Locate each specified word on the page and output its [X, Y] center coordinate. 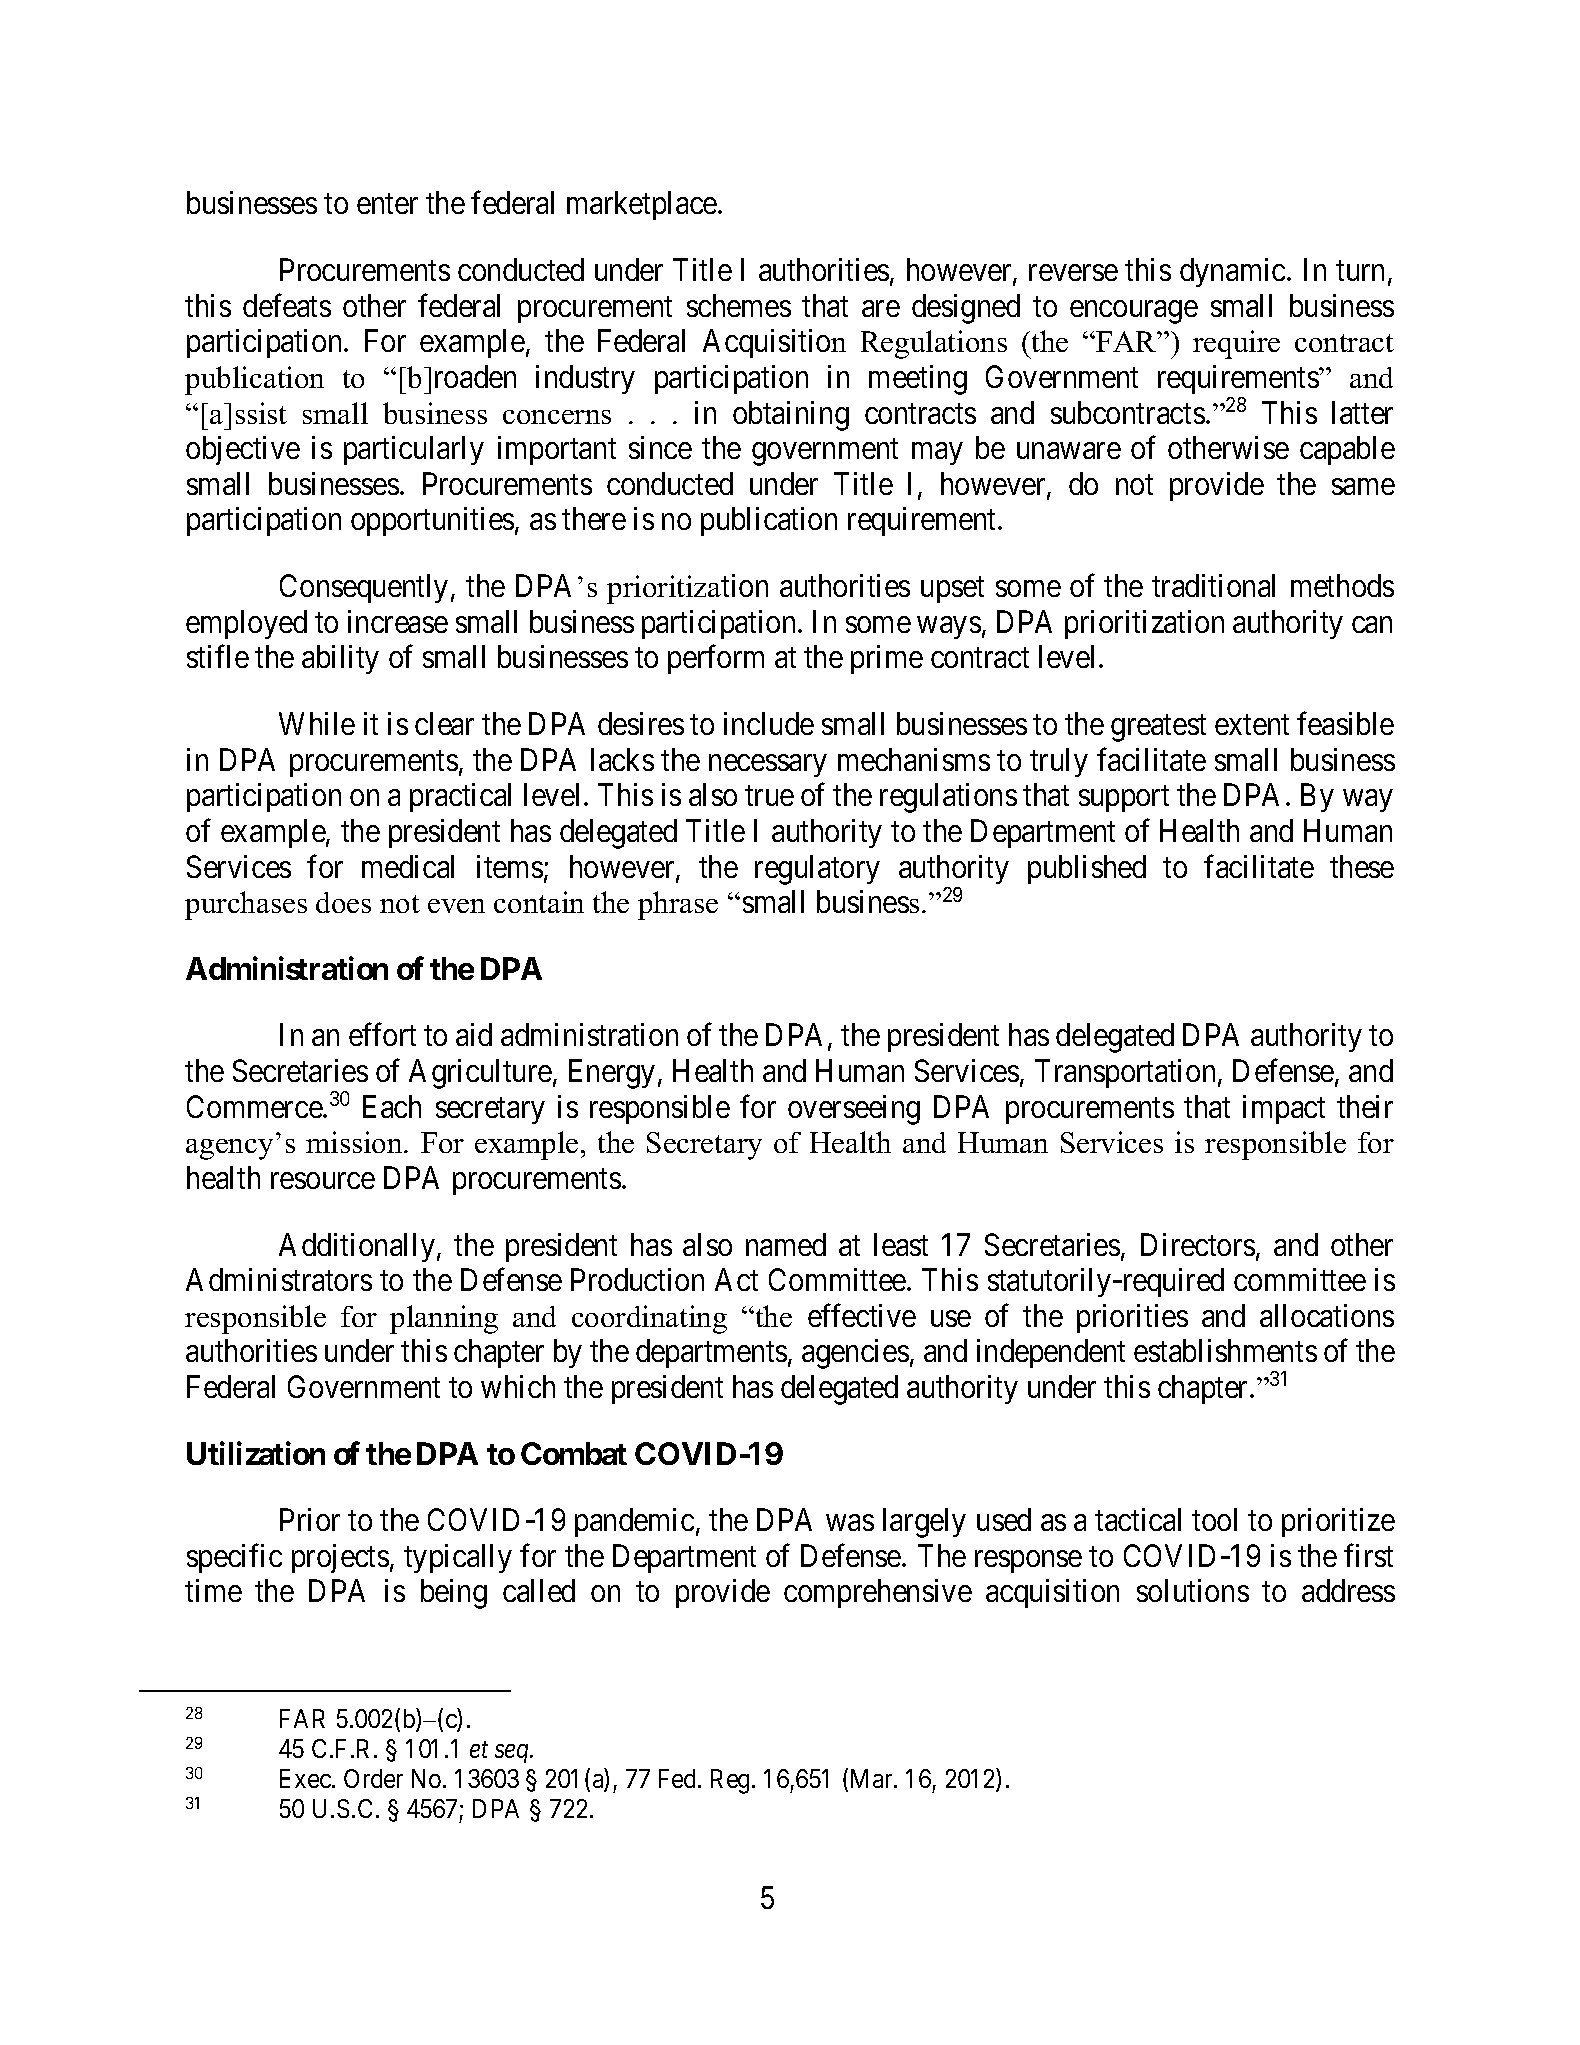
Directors [1198, 1244]
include [769, 723]
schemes [739, 305]
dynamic [1232, 272]
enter [387, 204]
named [786, 1244]
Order [373, 1778]
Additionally [357, 1247]
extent [1252, 725]
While [317, 723]
